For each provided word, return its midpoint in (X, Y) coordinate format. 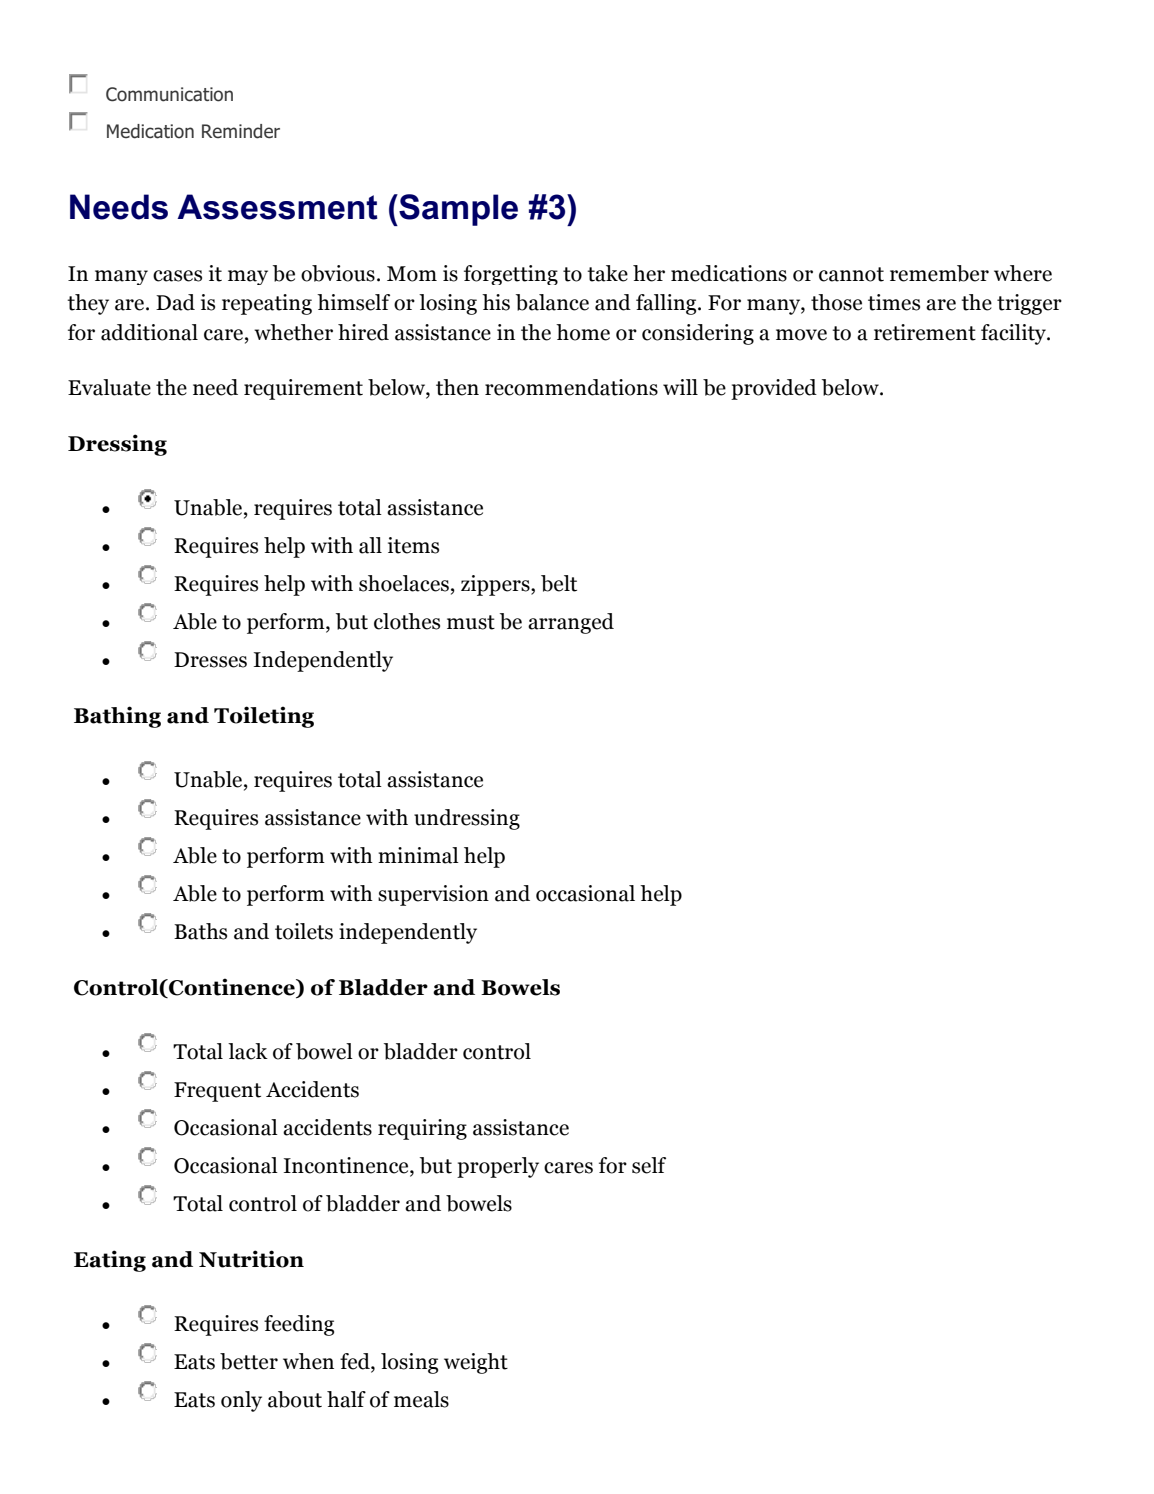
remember (939, 273)
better (249, 1361)
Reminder (241, 131)
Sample (457, 210)
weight (476, 1363)
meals (421, 1399)
